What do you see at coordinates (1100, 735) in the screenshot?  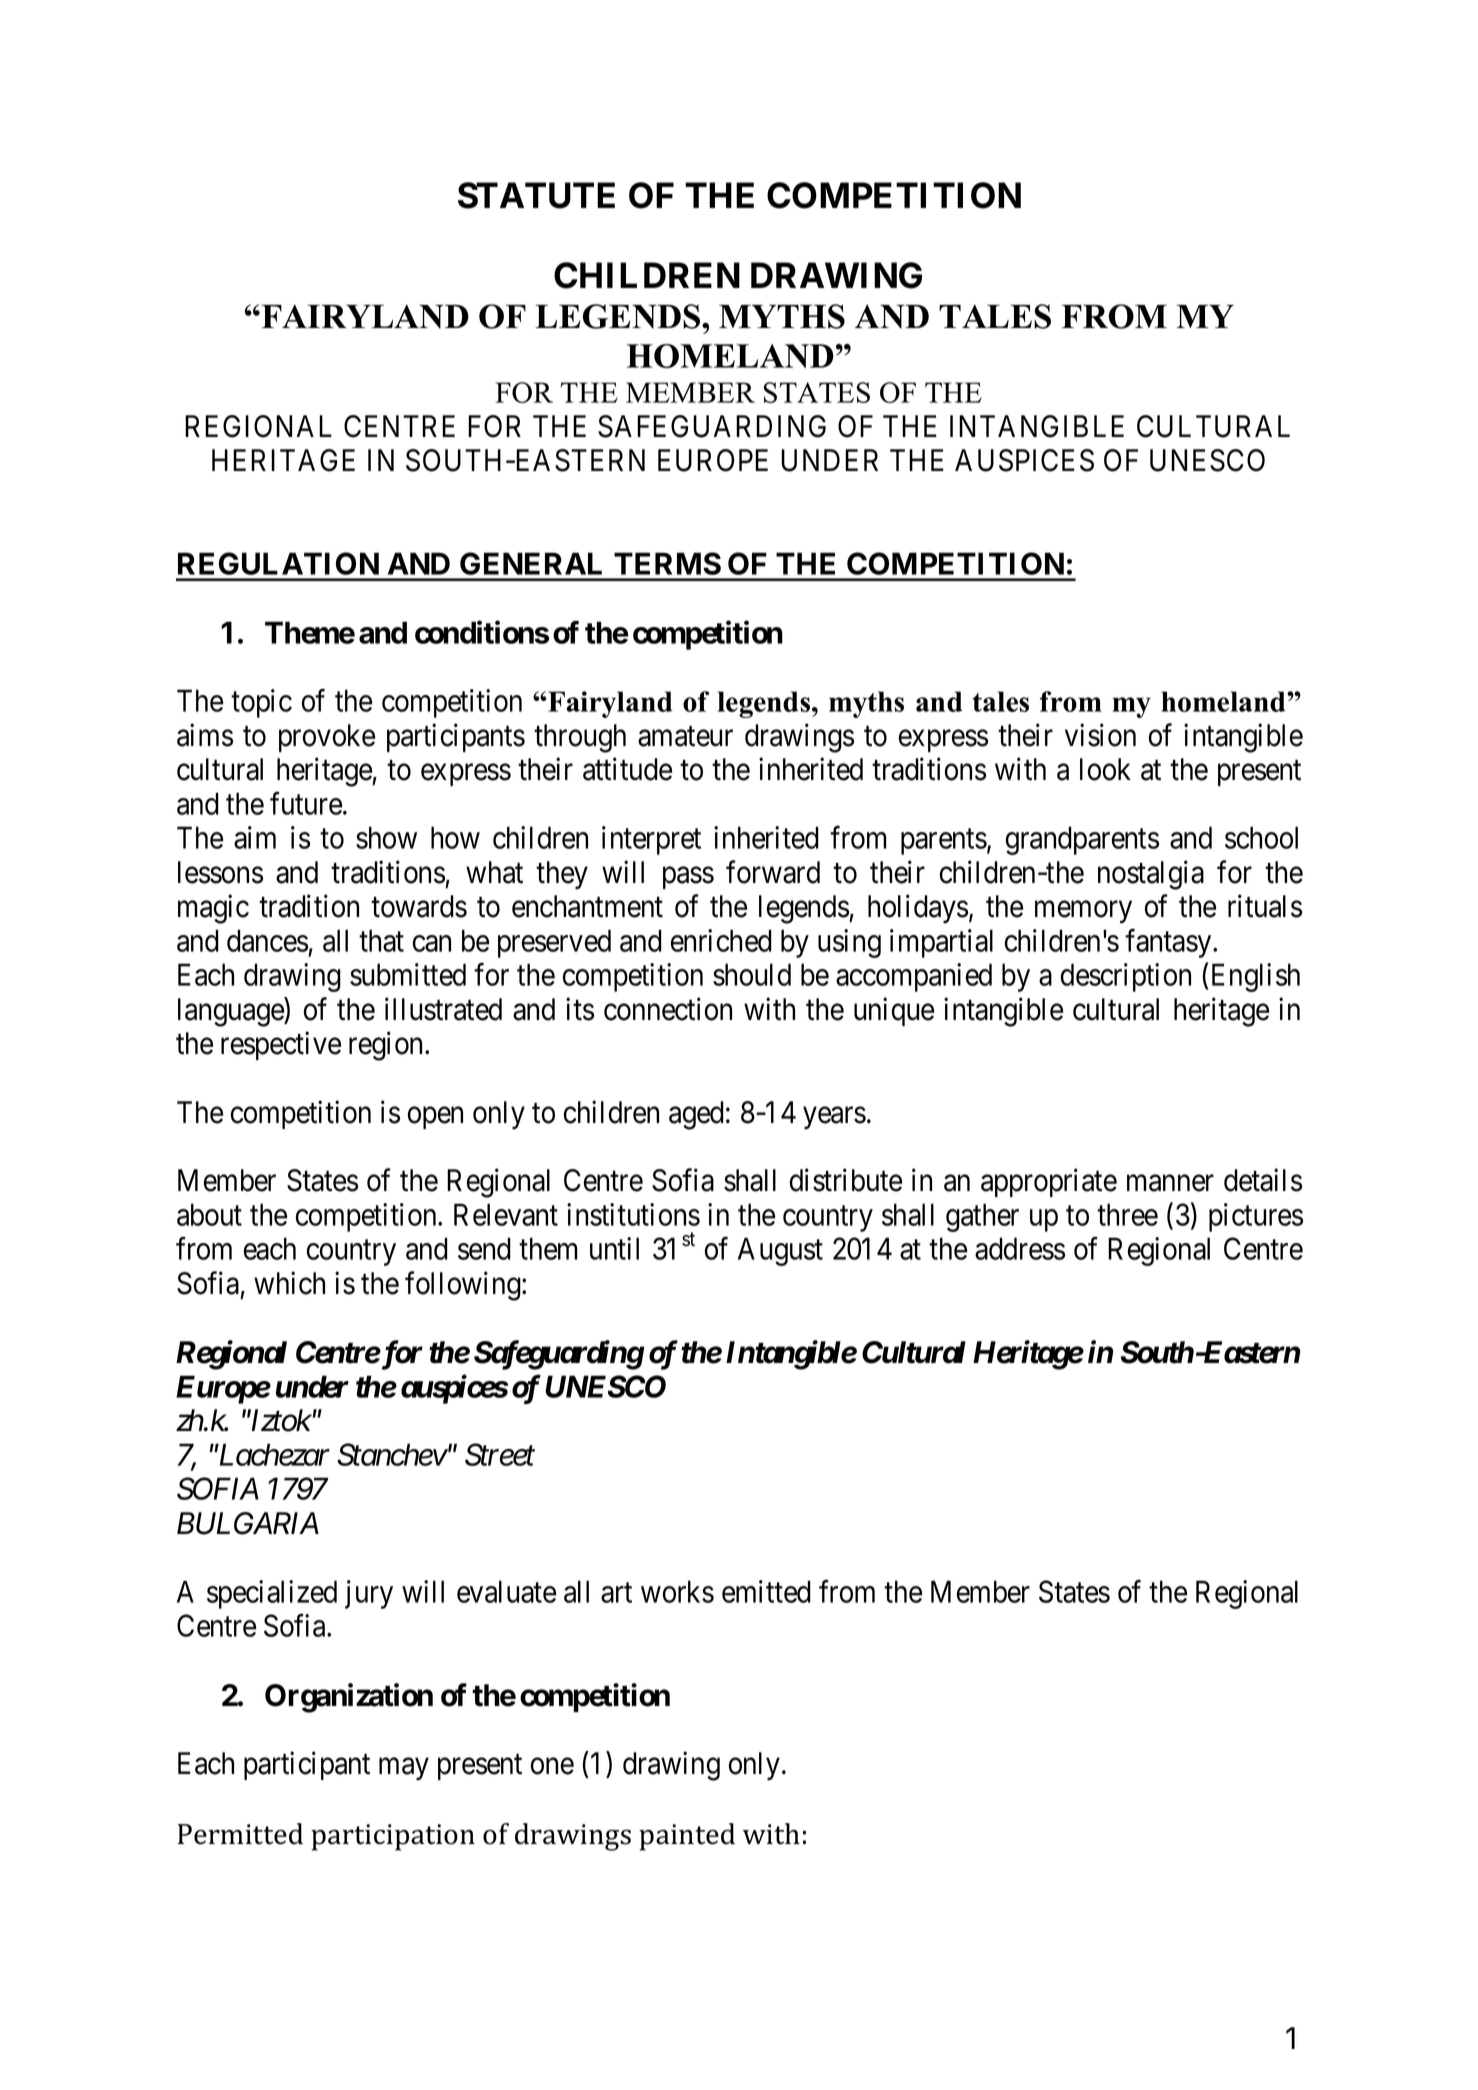 I see `vision` at bounding box center [1100, 735].
